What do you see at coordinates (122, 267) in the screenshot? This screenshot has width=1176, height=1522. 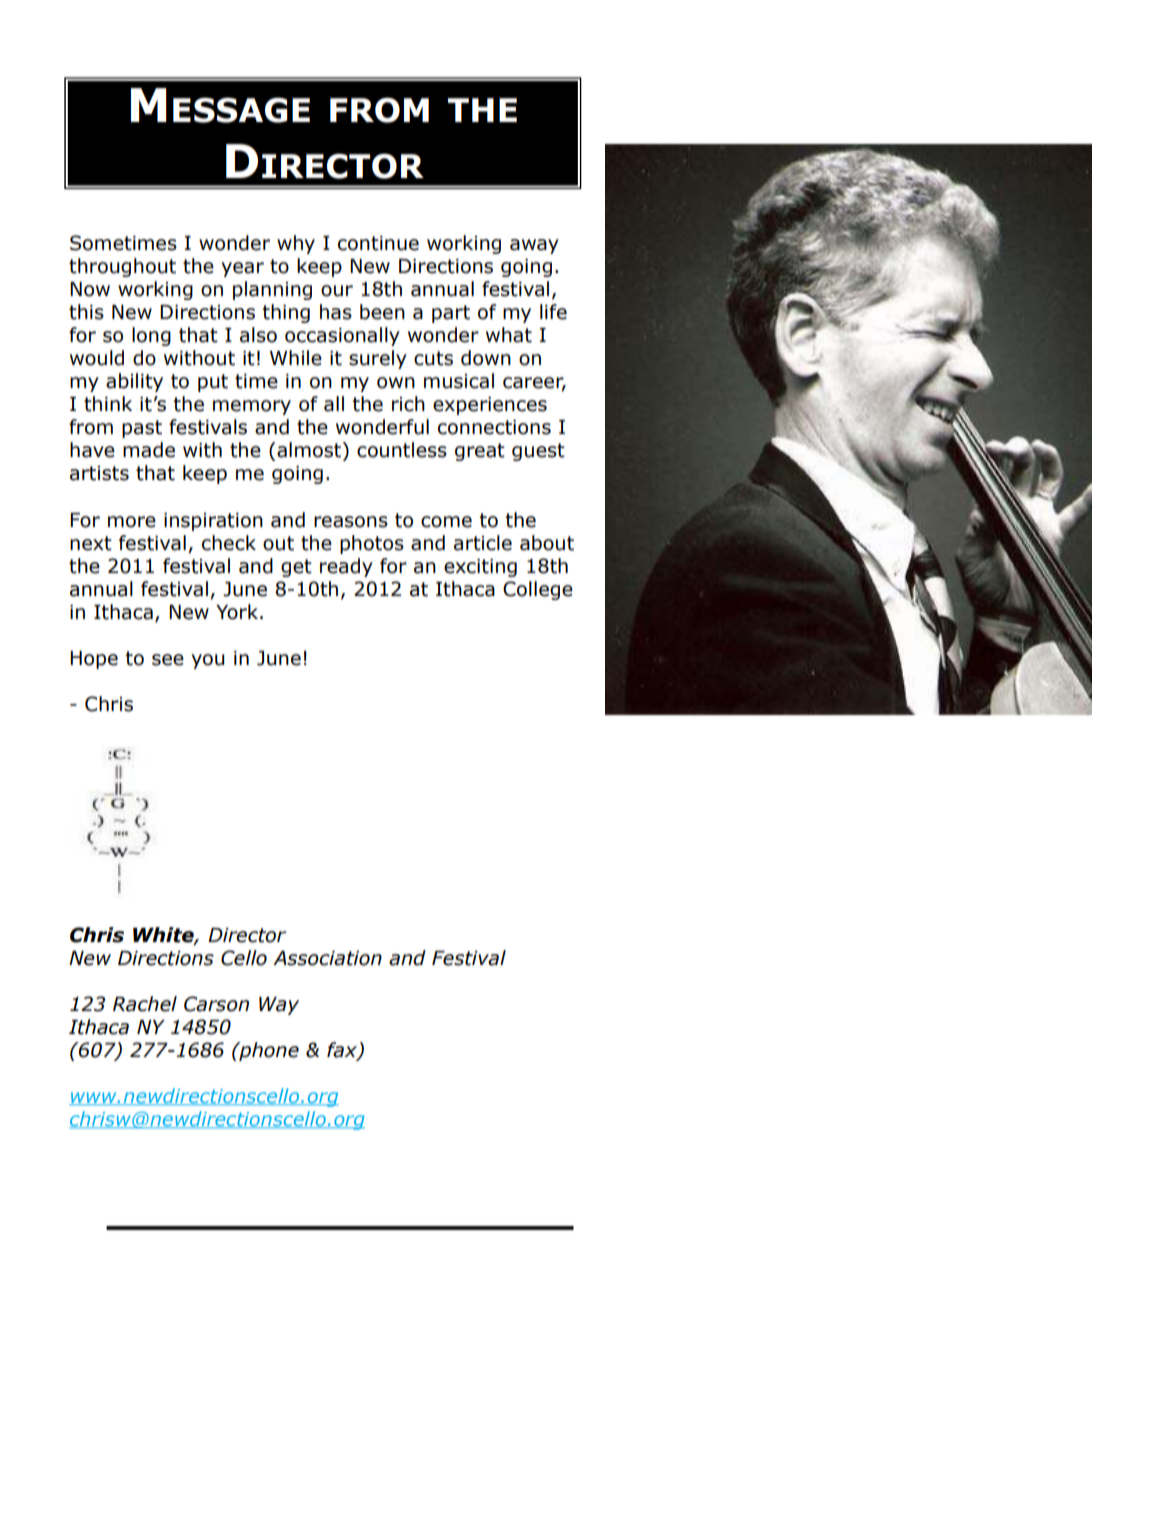 I see `throughout` at bounding box center [122, 267].
